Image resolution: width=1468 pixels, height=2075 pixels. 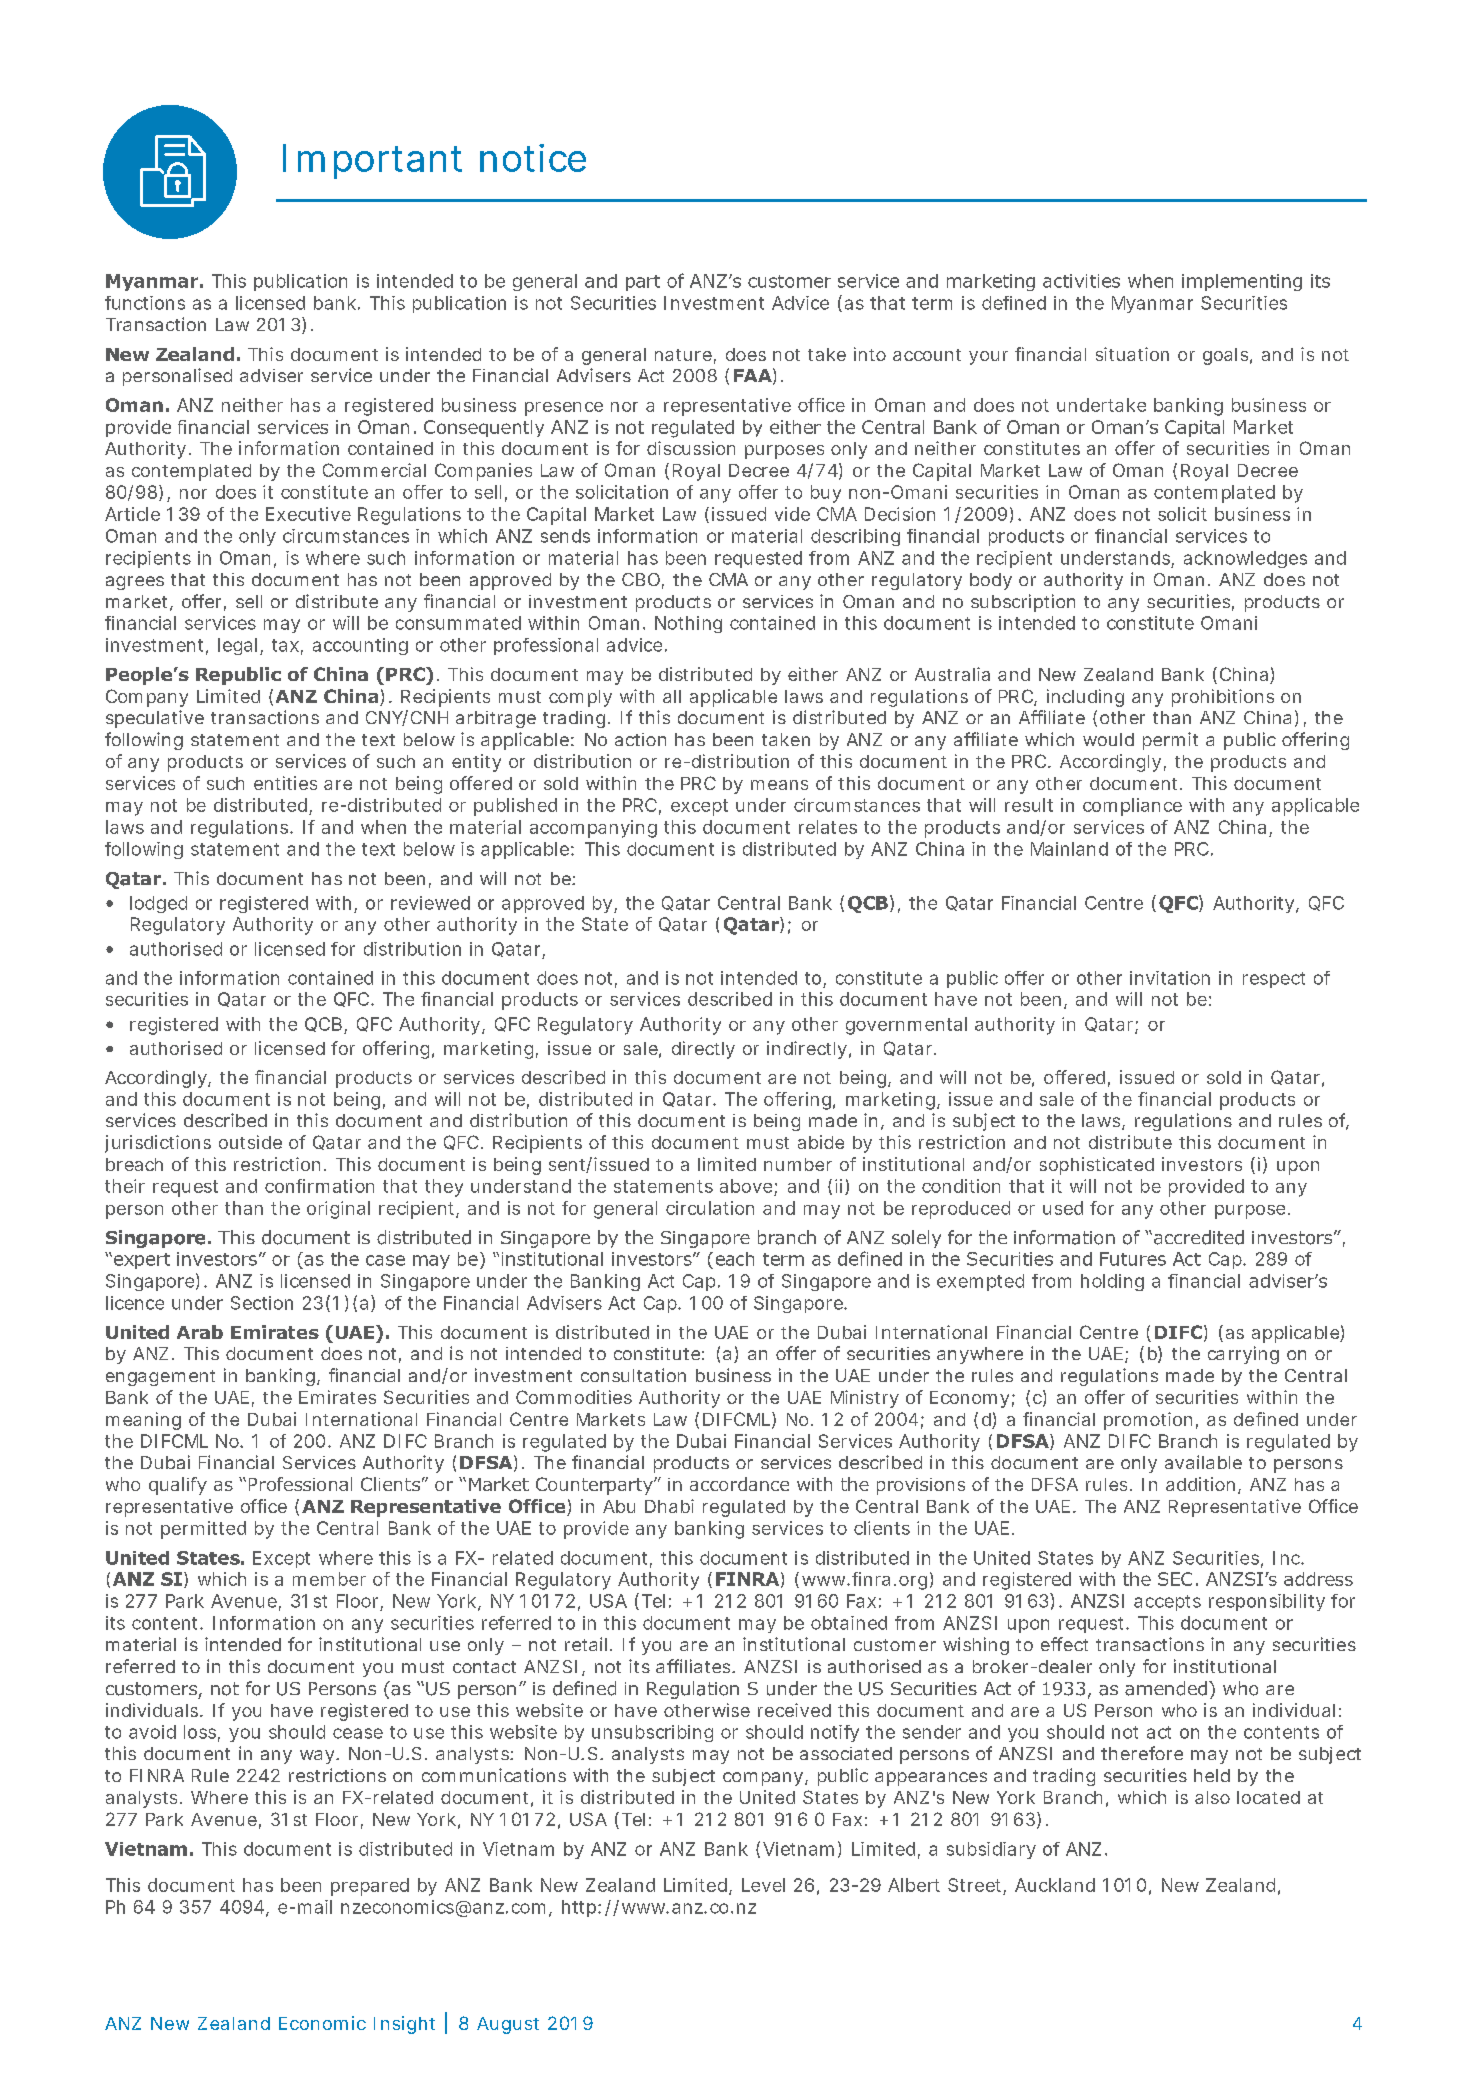 What do you see at coordinates (763, 1885) in the document?
I see `Level` at bounding box center [763, 1885].
